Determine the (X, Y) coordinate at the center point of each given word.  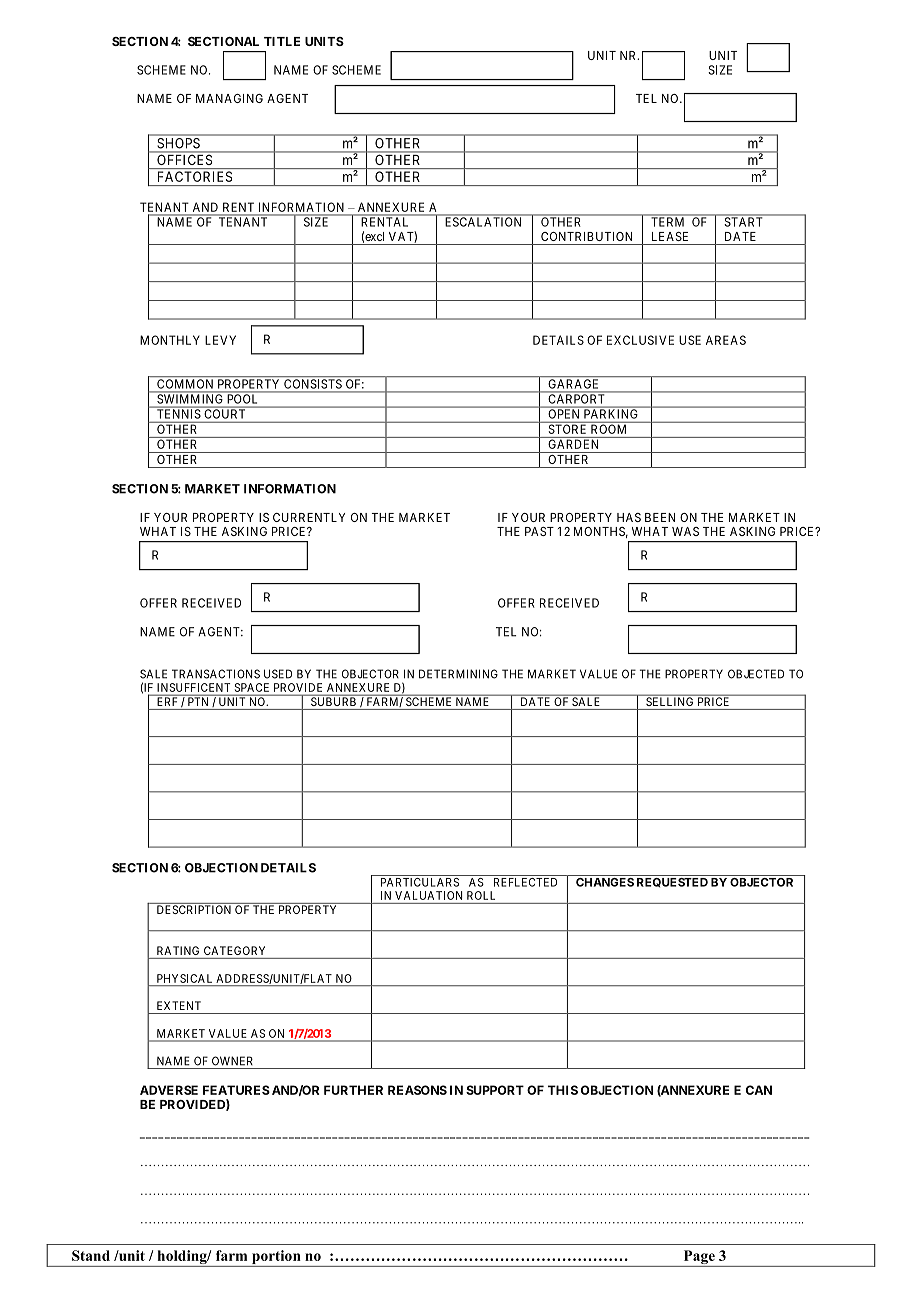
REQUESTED (672, 883)
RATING (178, 950)
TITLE (282, 41)
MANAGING (229, 98)
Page (699, 1258)
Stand (91, 1255)
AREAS (726, 340)
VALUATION (428, 895)
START (743, 222)
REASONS (417, 1090)
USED (278, 674)
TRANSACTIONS (216, 674)
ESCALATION (483, 222)
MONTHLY (170, 340)
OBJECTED (756, 674)
